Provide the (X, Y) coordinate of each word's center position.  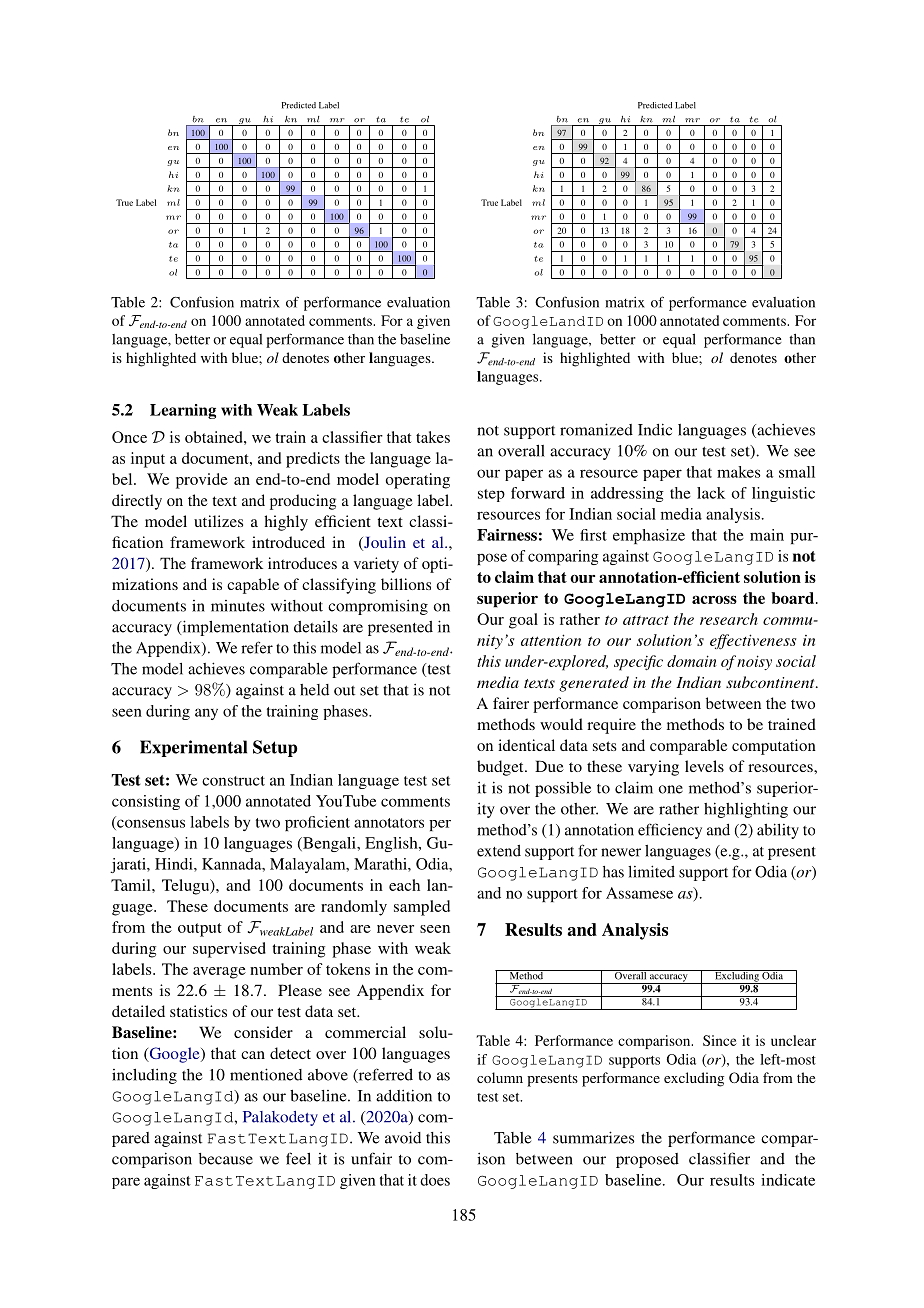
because (226, 1159)
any (206, 714)
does (435, 1180)
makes (739, 472)
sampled (422, 908)
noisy (754, 662)
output (200, 930)
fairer (511, 703)
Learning (183, 411)
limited (651, 871)
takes (433, 437)
